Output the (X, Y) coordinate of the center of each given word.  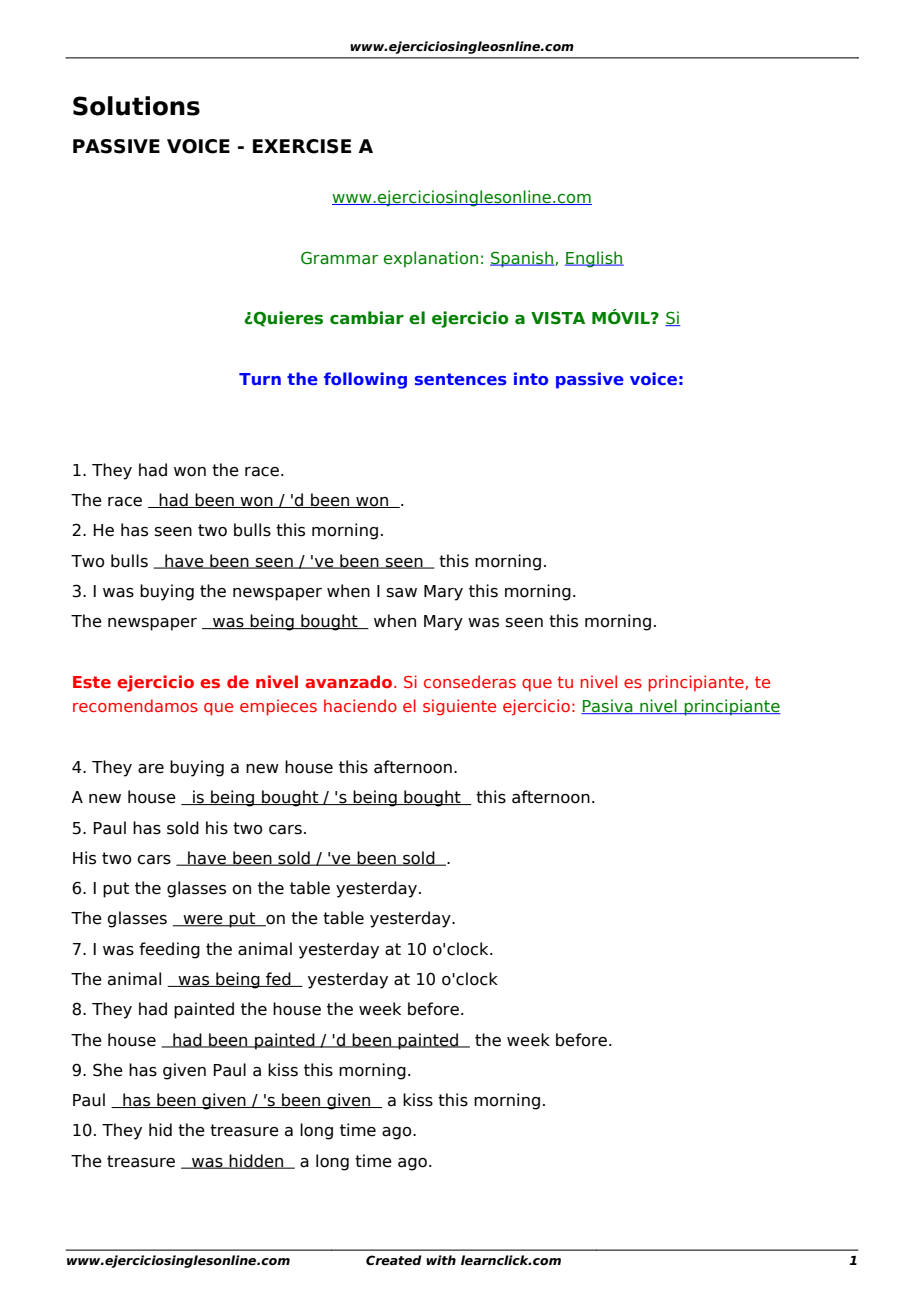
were (203, 921)
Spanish (523, 259)
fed (278, 979)
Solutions (136, 106)
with (441, 1260)
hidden (257, 1161)
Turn (260, 379)
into (531, 378)
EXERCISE (302, 146)
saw (402, 593)
